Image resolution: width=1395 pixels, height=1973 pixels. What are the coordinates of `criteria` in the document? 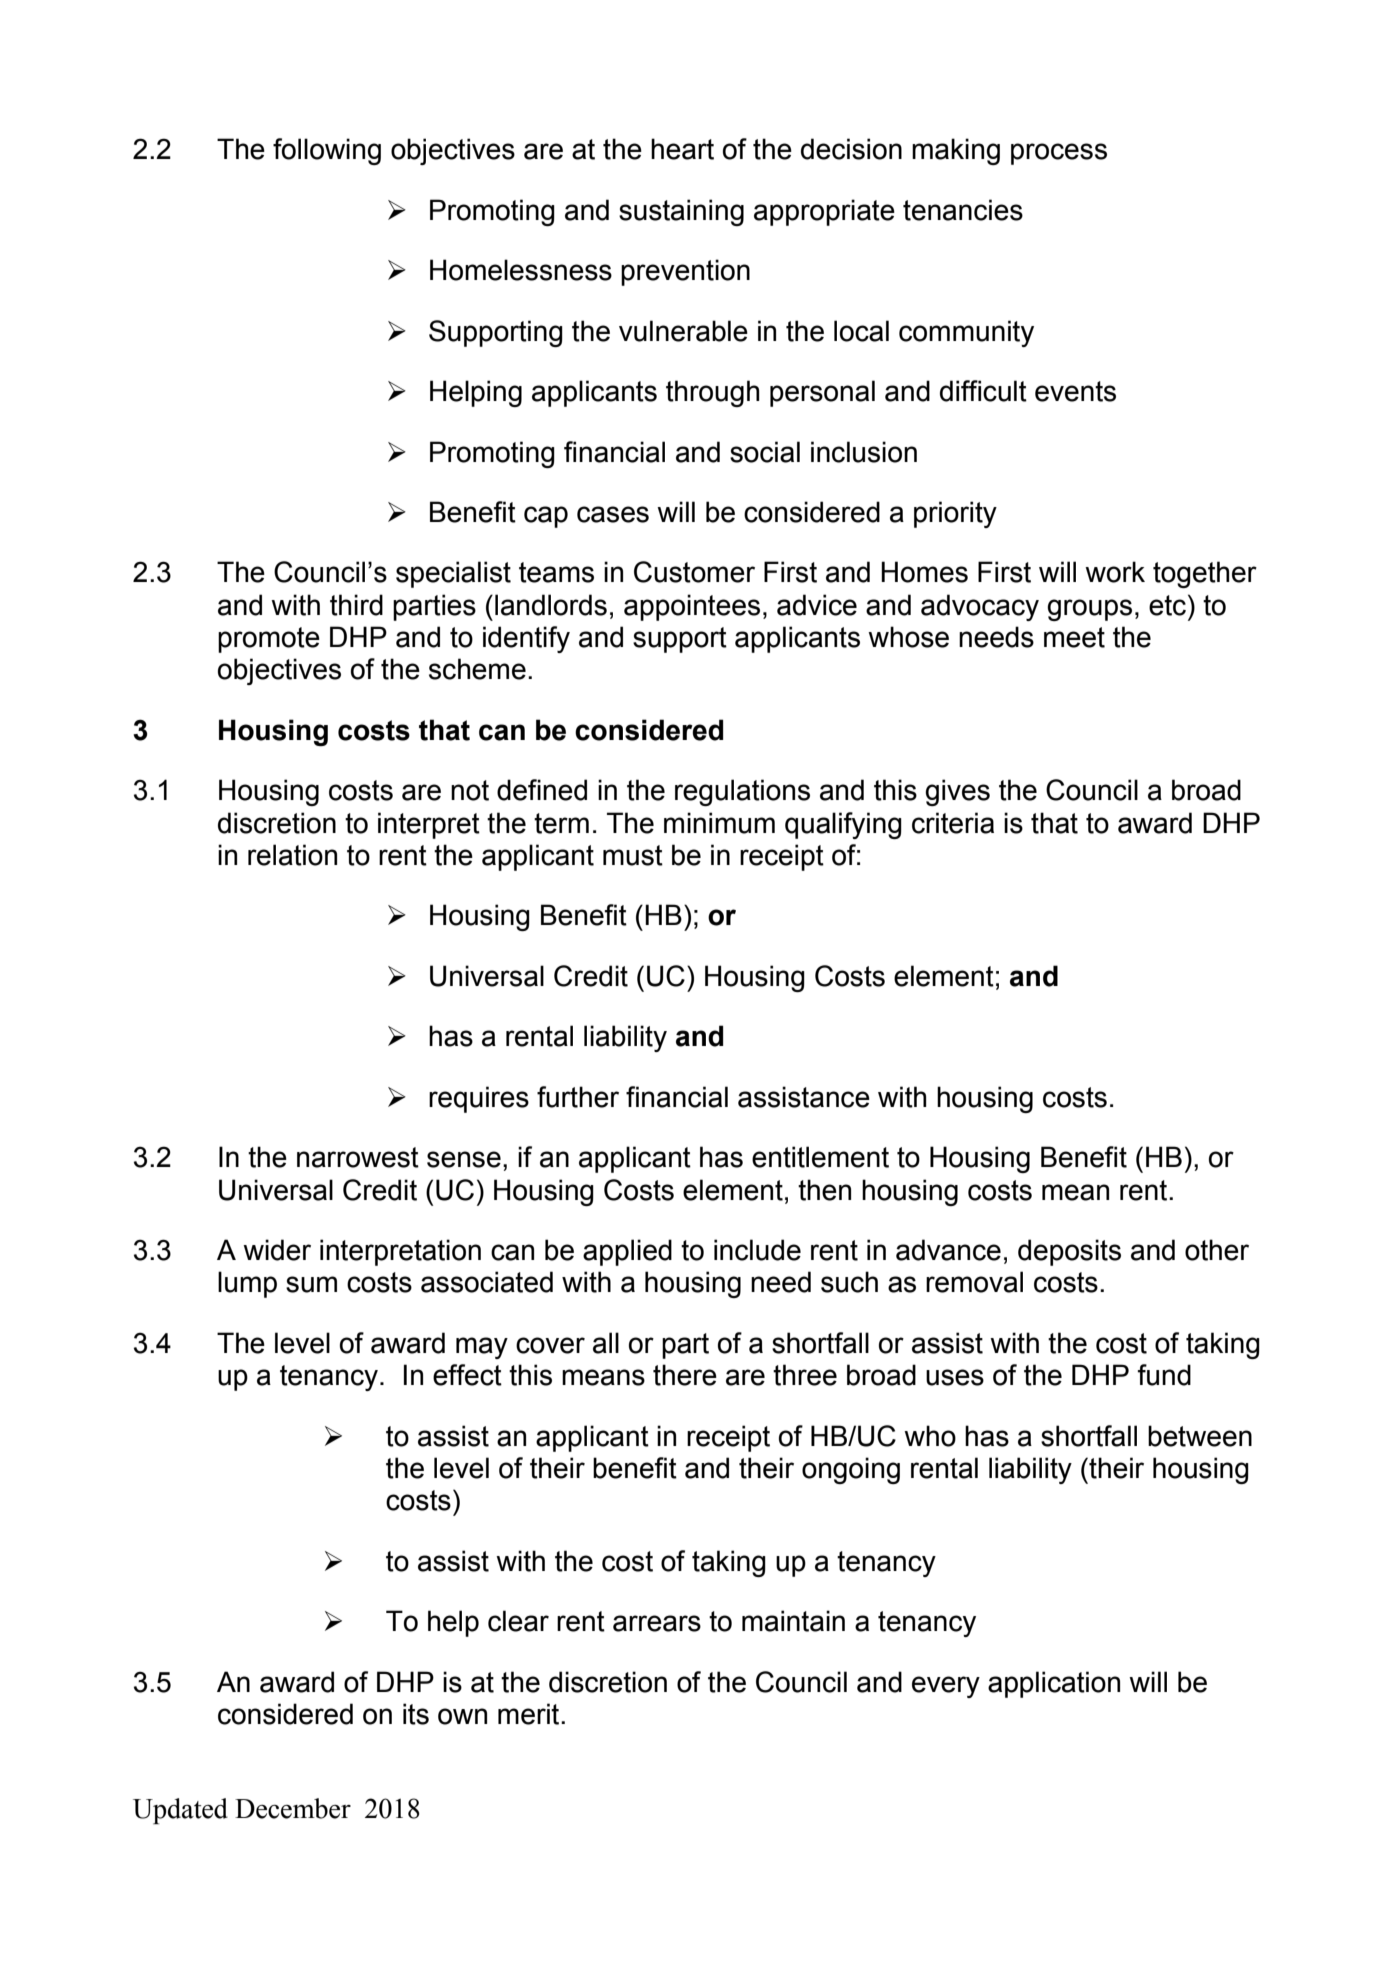 It's located at (953, 823).
